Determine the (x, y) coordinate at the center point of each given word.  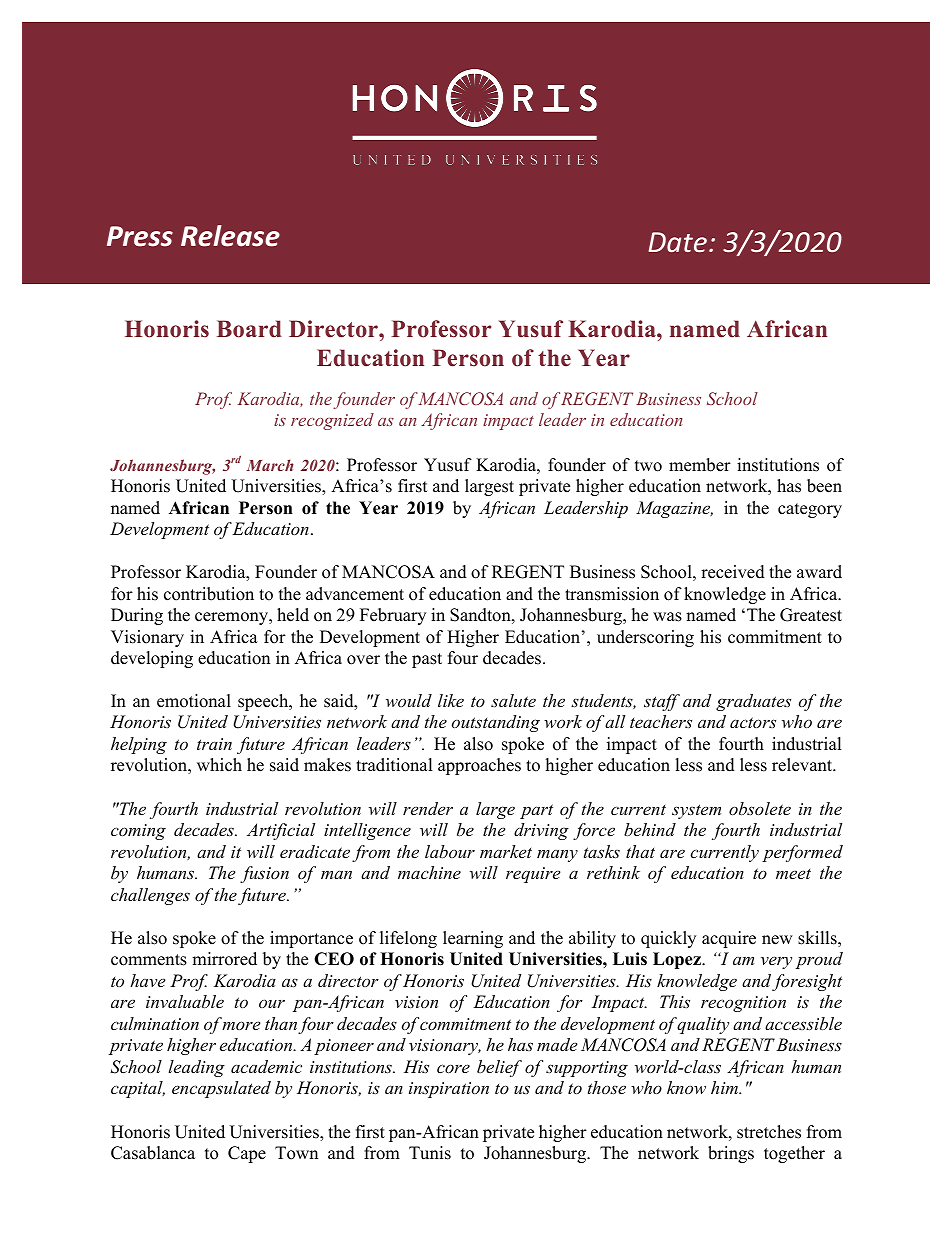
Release (230, 236)
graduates (753, 702)
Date (678, 242)
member (700, 465)
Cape (247, 1154)
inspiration (449, 1090)
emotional (194, 701)
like (451, 700)
